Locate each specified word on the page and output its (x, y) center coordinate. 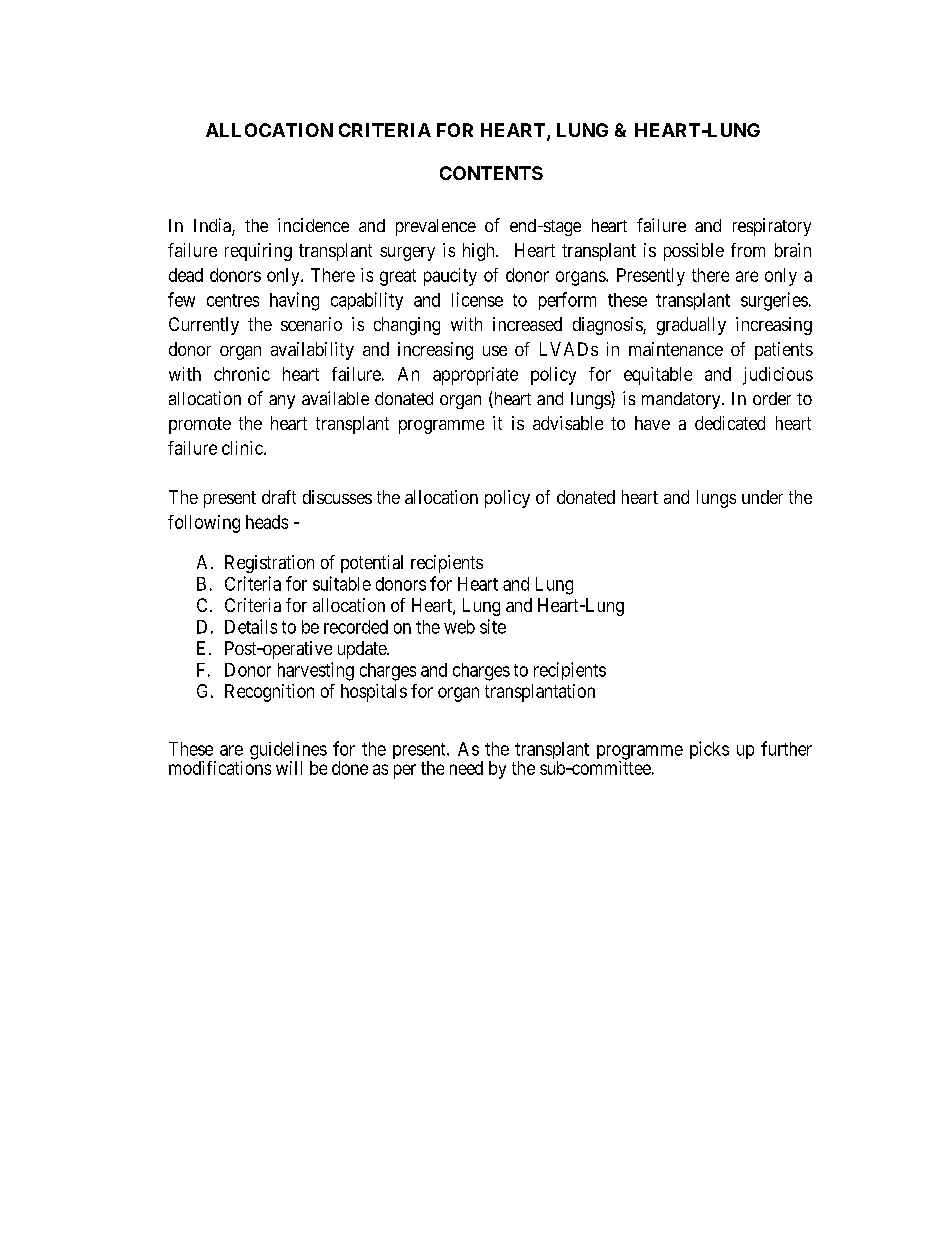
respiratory (772, 227)
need (466, 768)
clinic (243, 448)
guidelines (288, 752)
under (762, 497)
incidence (313, 225)
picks (709, 750)
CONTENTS (491, 173)
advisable (568, 423)
